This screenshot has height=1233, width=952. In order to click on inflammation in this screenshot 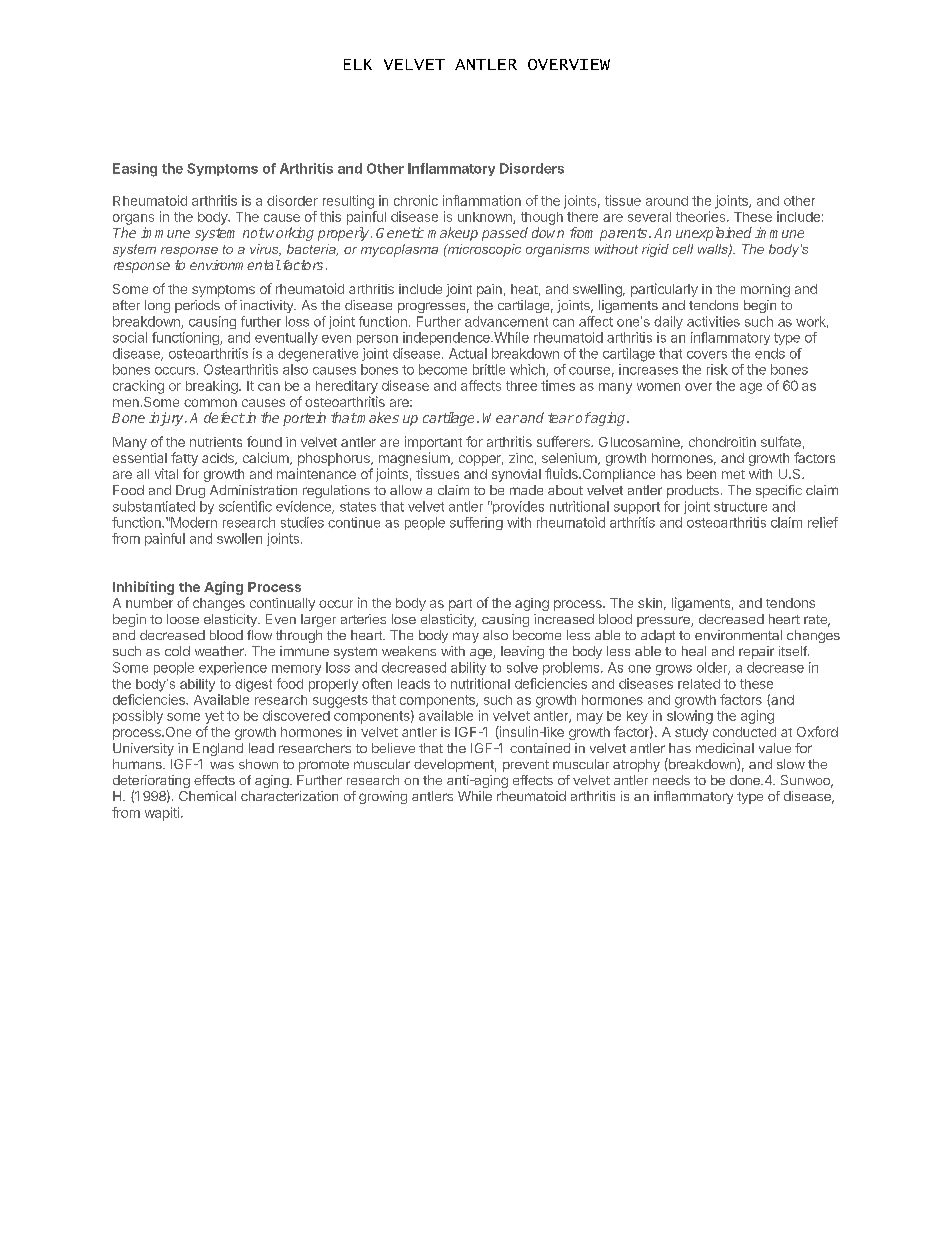, I will do `click(482, 200)`.
